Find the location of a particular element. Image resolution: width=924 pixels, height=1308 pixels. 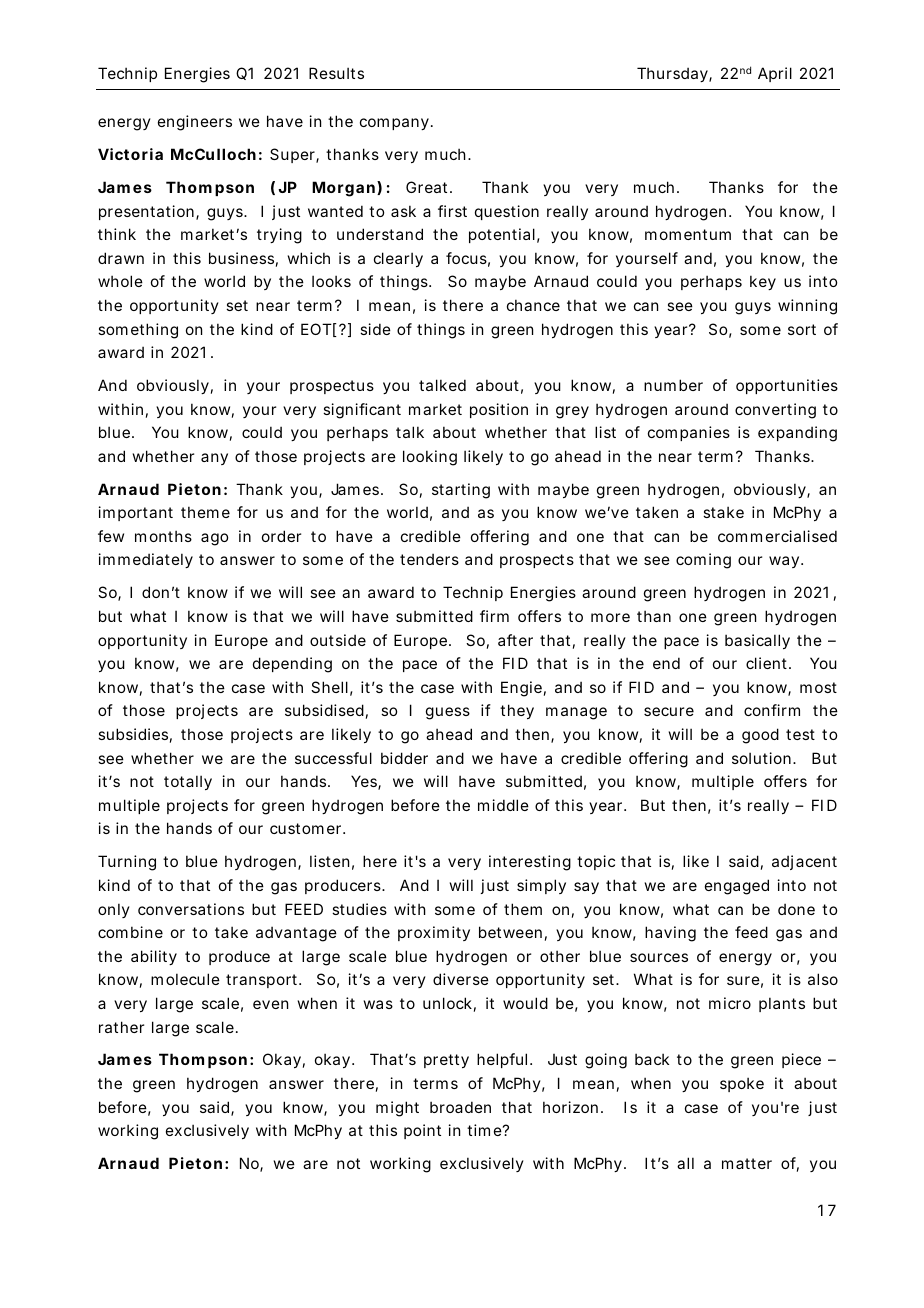

April is located at coordinates (775, 74).
